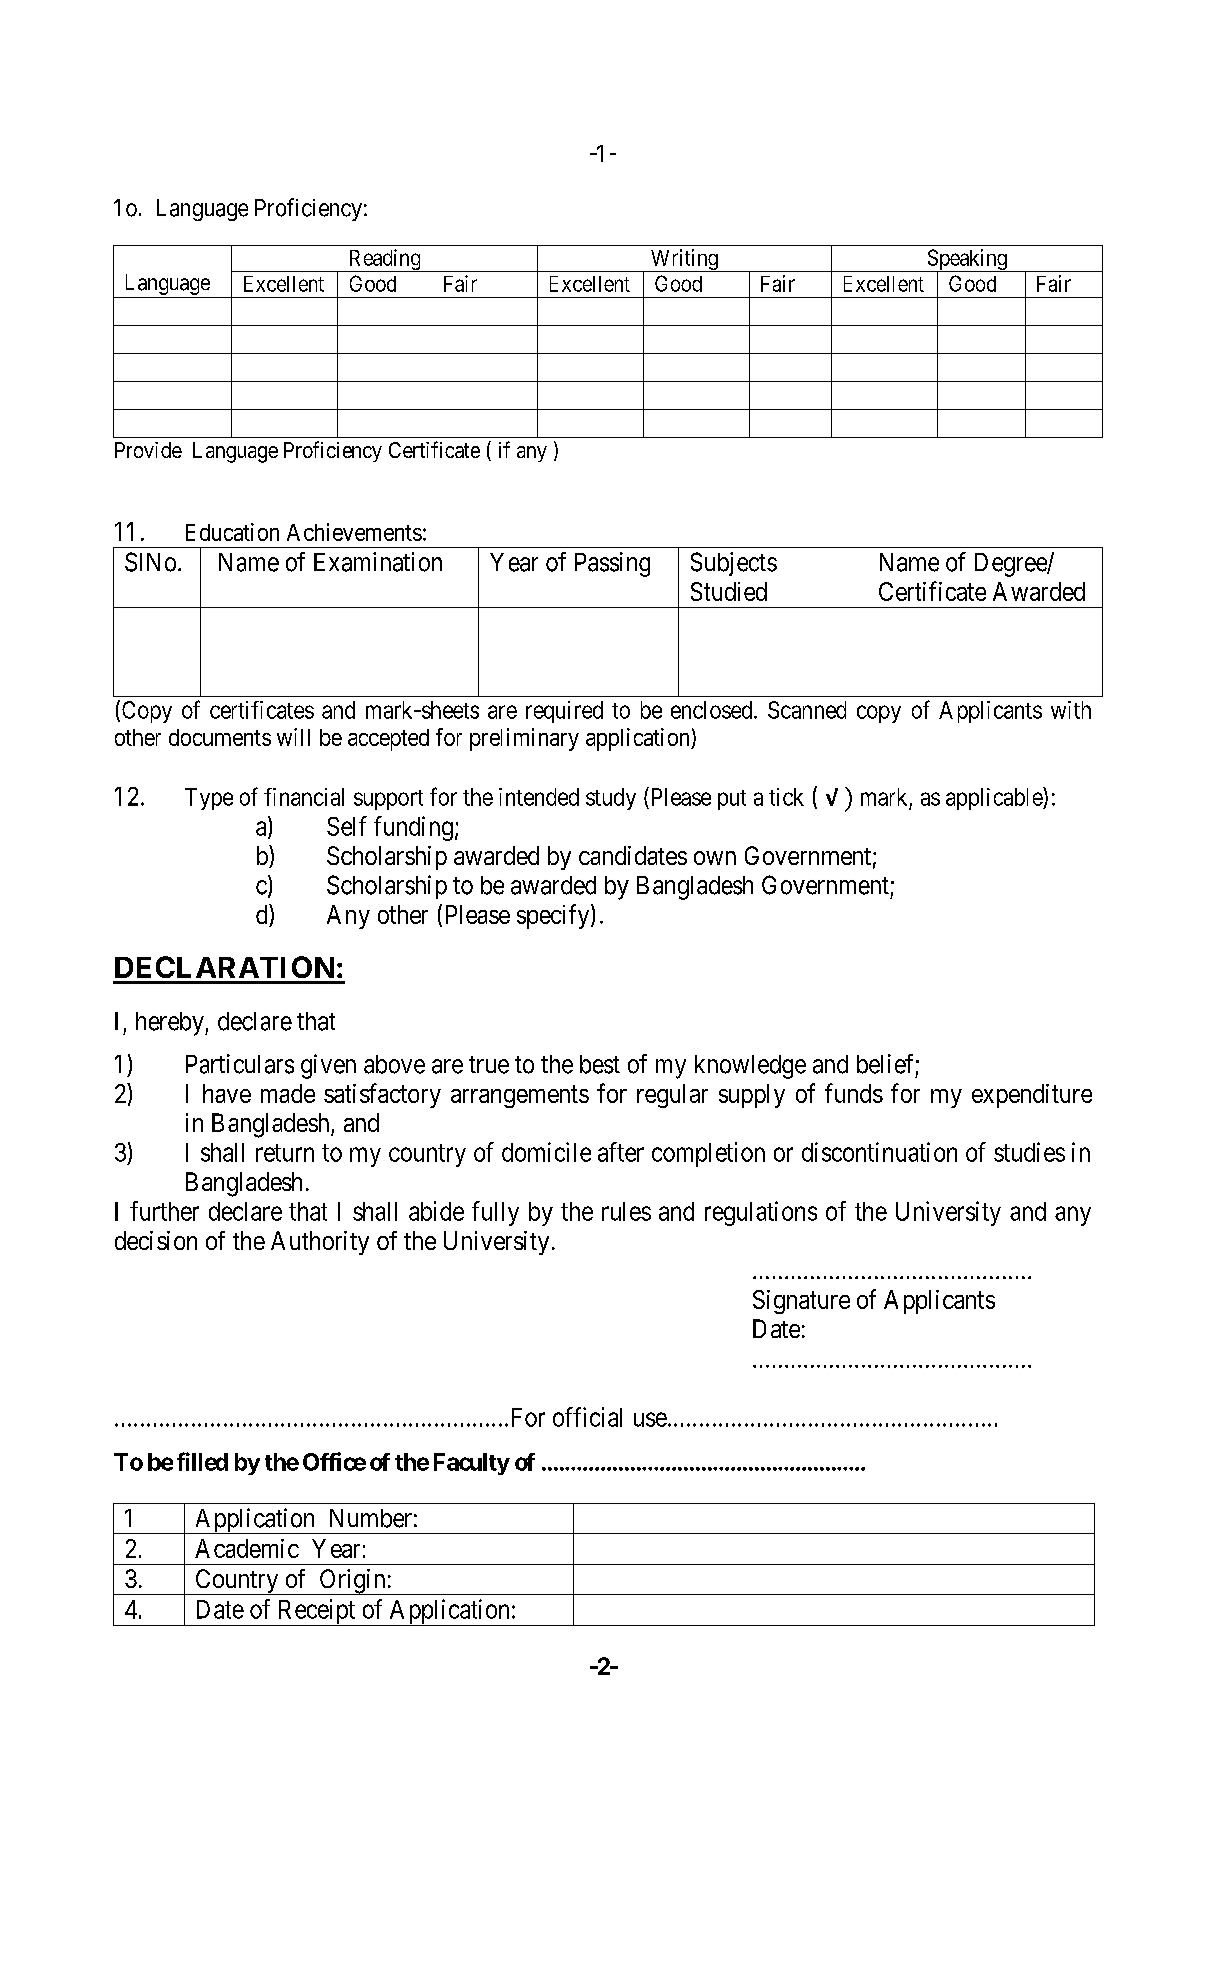  What do you see at coordinates (304, 797) in the screenshot?
I see `financial` at bounding box center [304, 797].
